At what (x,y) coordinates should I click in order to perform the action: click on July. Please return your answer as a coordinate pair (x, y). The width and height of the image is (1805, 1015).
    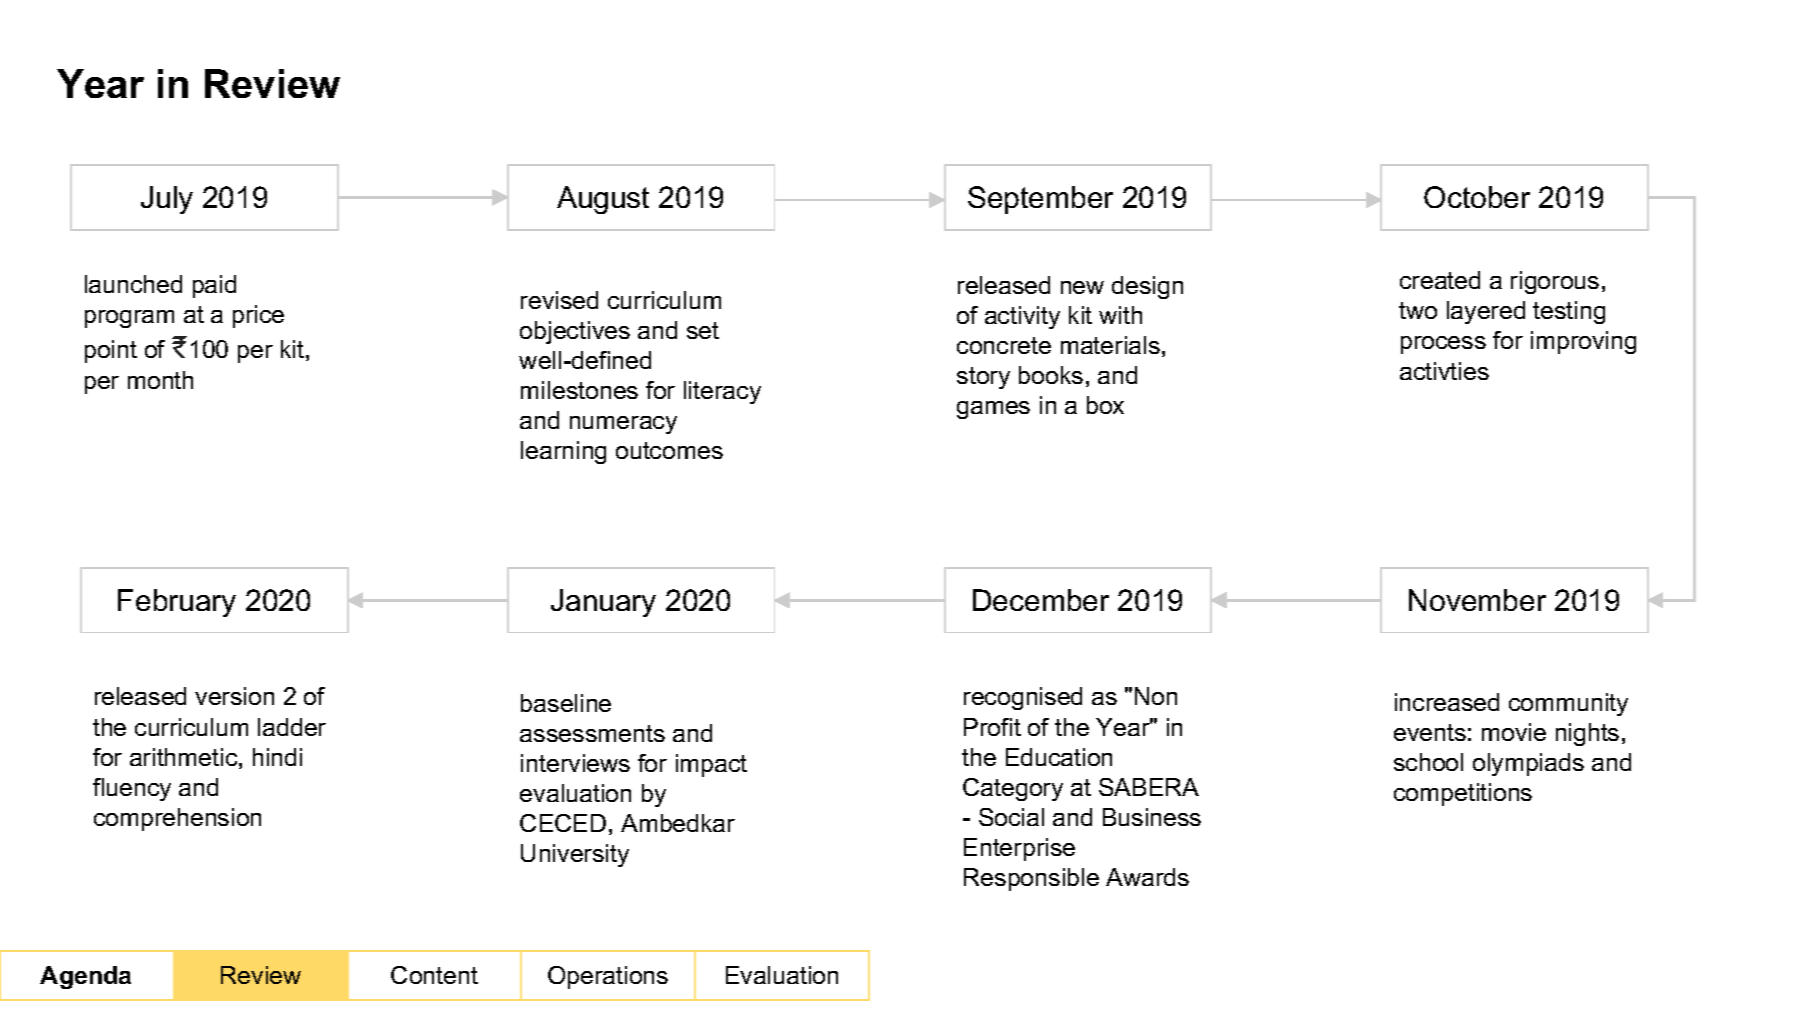
    Looking at the image, I should click on (167, 200).
